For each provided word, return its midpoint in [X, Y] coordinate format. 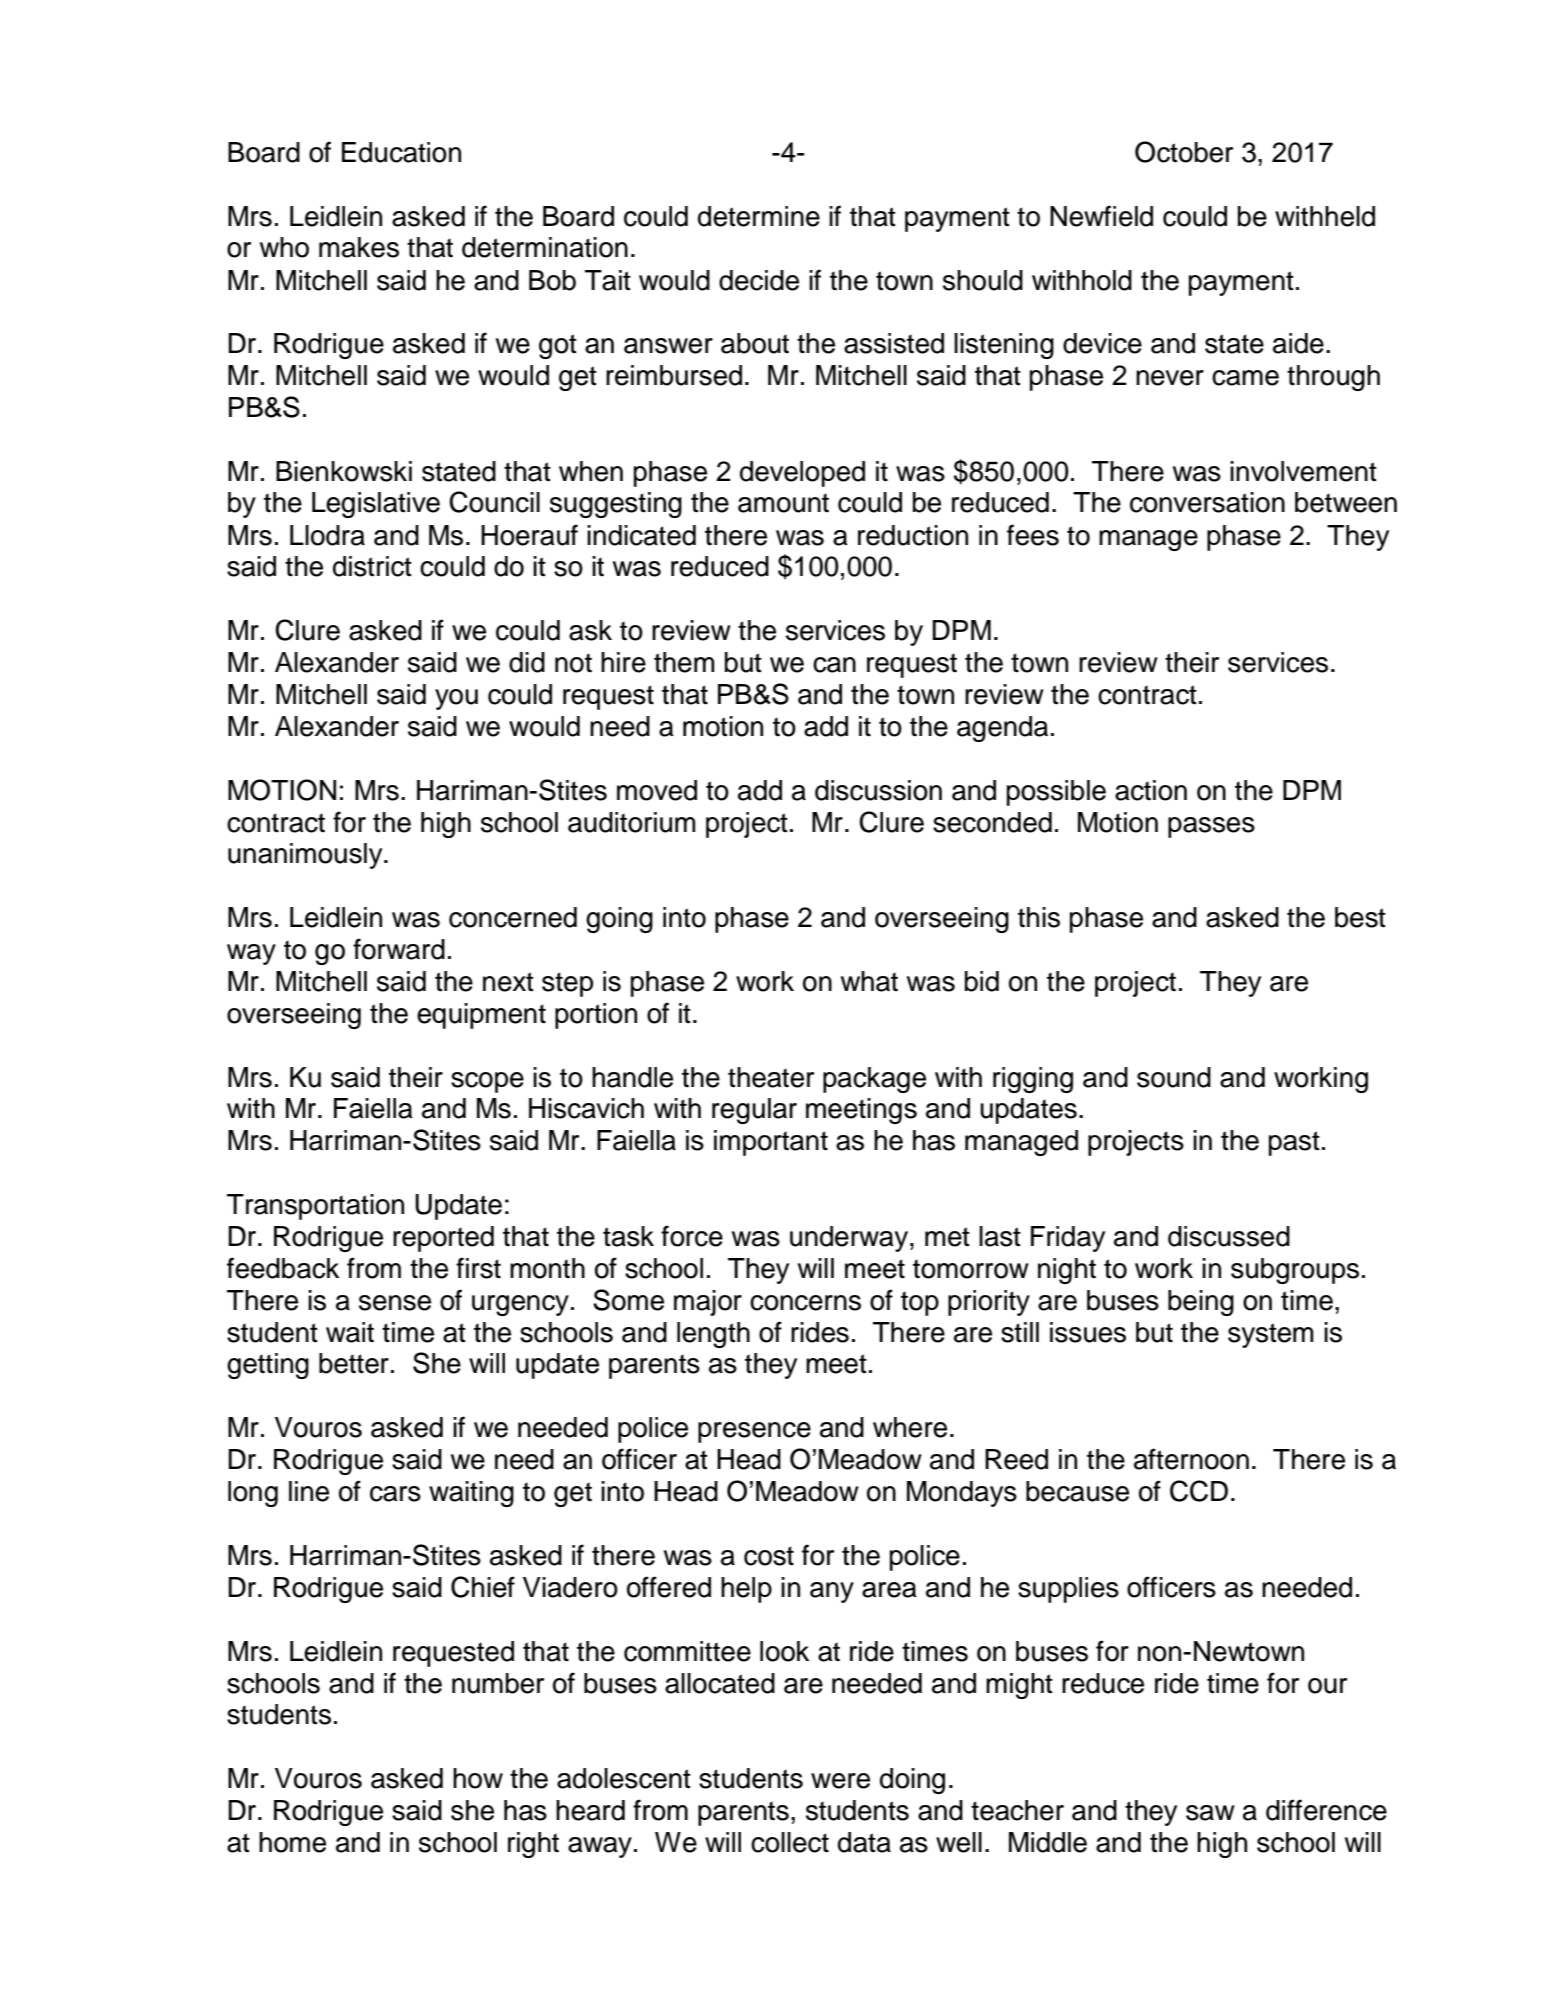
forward [399, 949]
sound [1174, 1077]
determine [759, 216]
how [478, 1778]
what [869, 981]
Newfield [1101, 216]
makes [359, 247]
